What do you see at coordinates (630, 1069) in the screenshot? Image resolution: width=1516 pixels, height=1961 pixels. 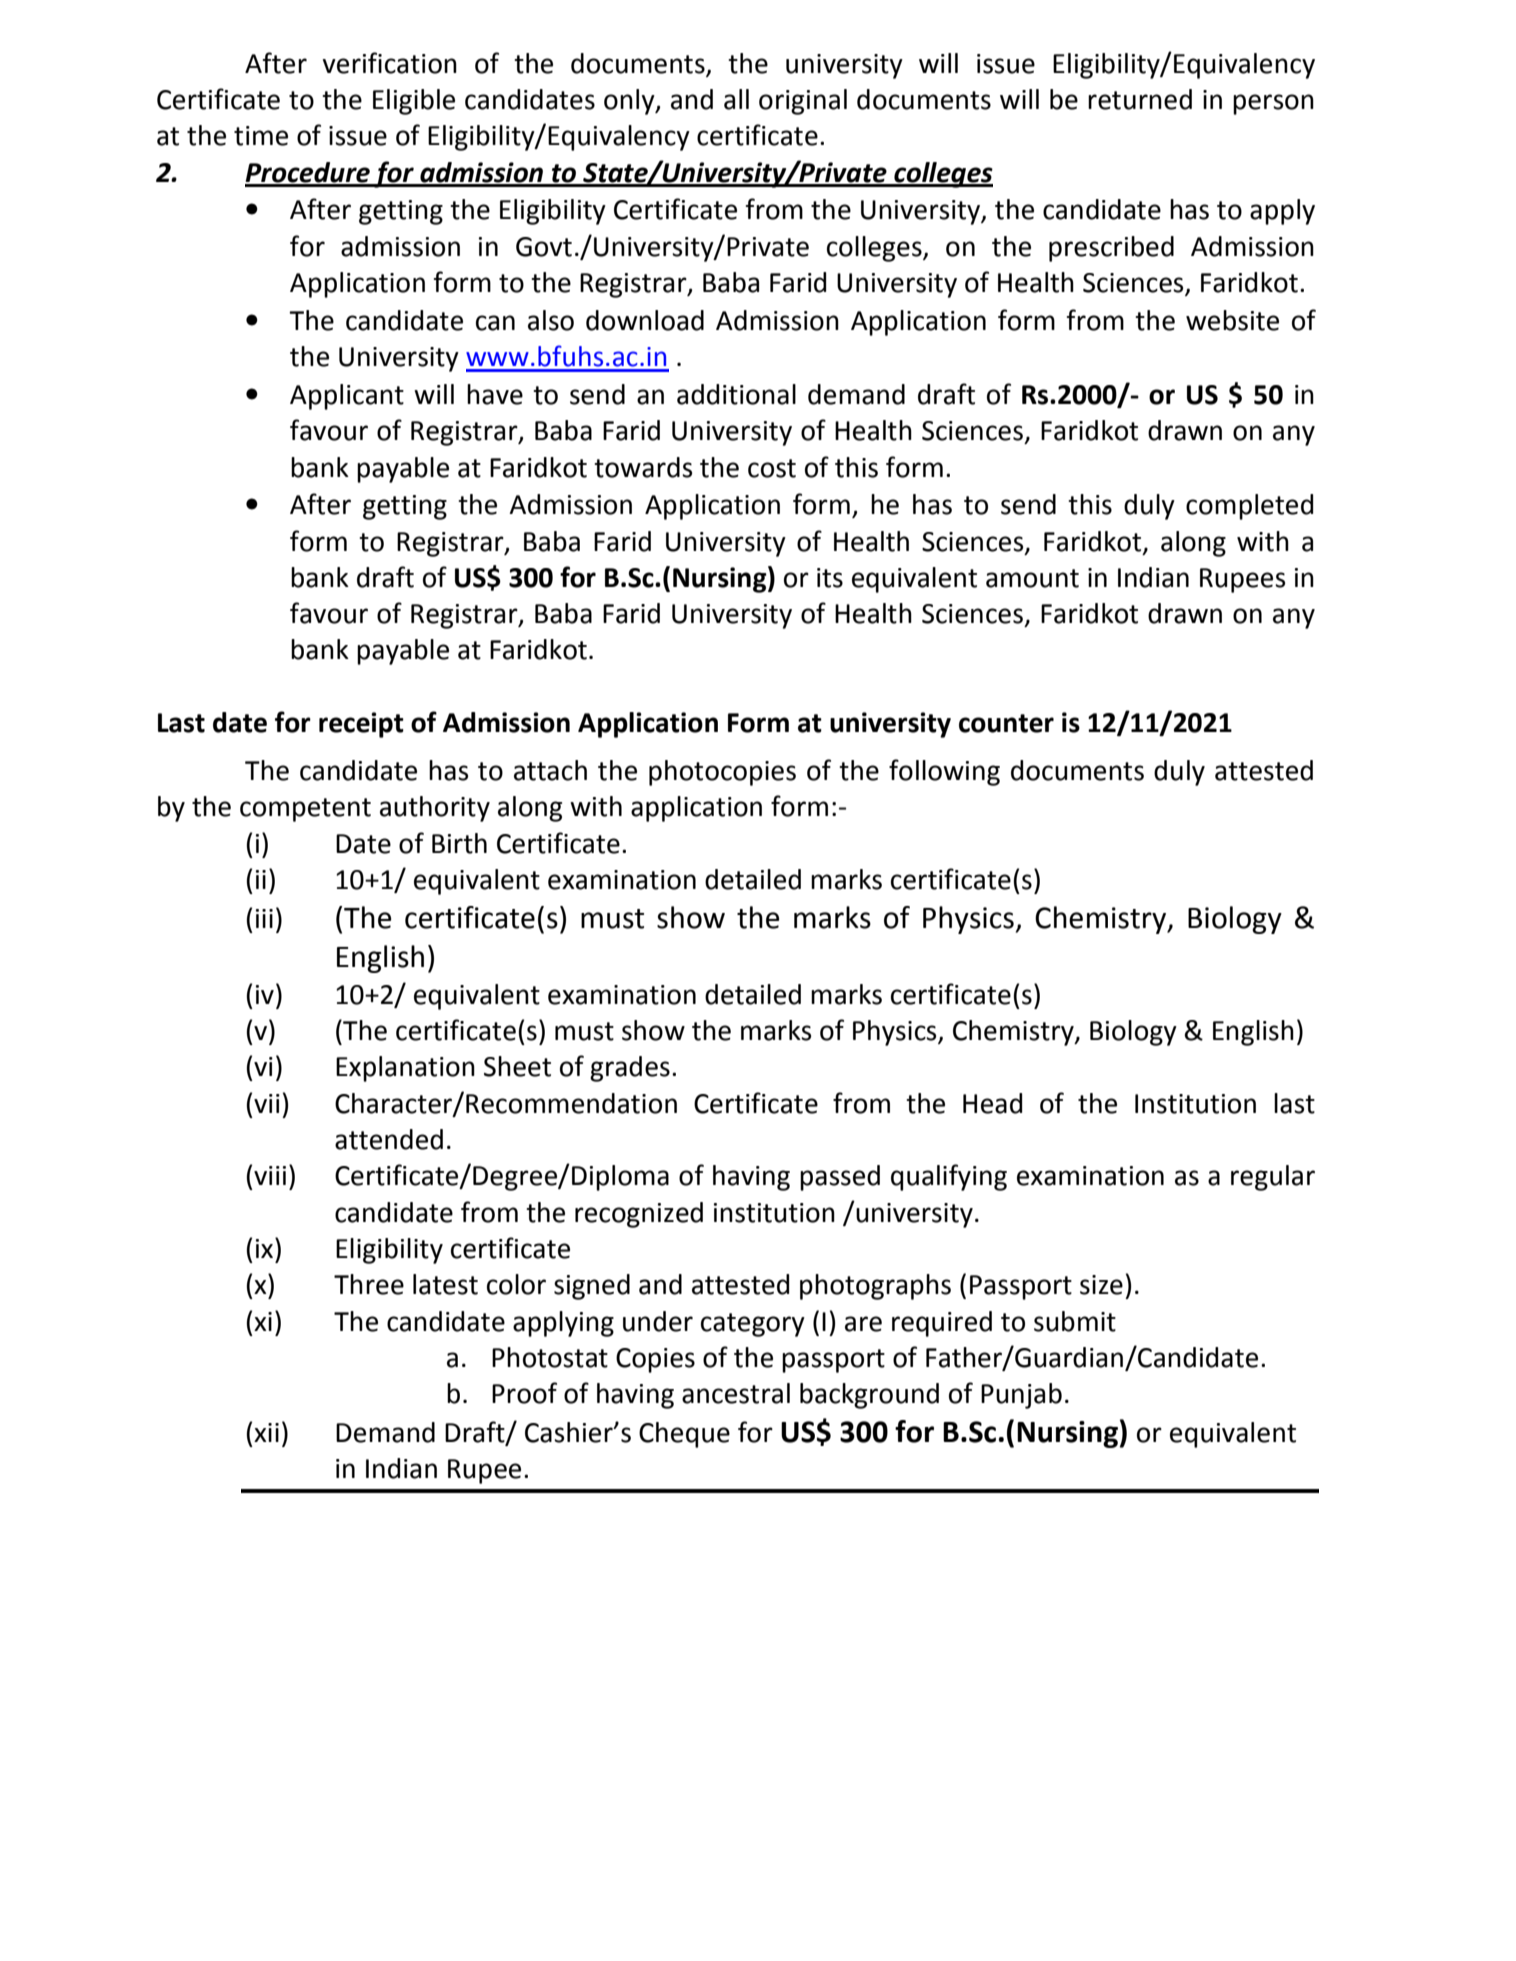 I see `grades` at bounding box center [630, 1069].
